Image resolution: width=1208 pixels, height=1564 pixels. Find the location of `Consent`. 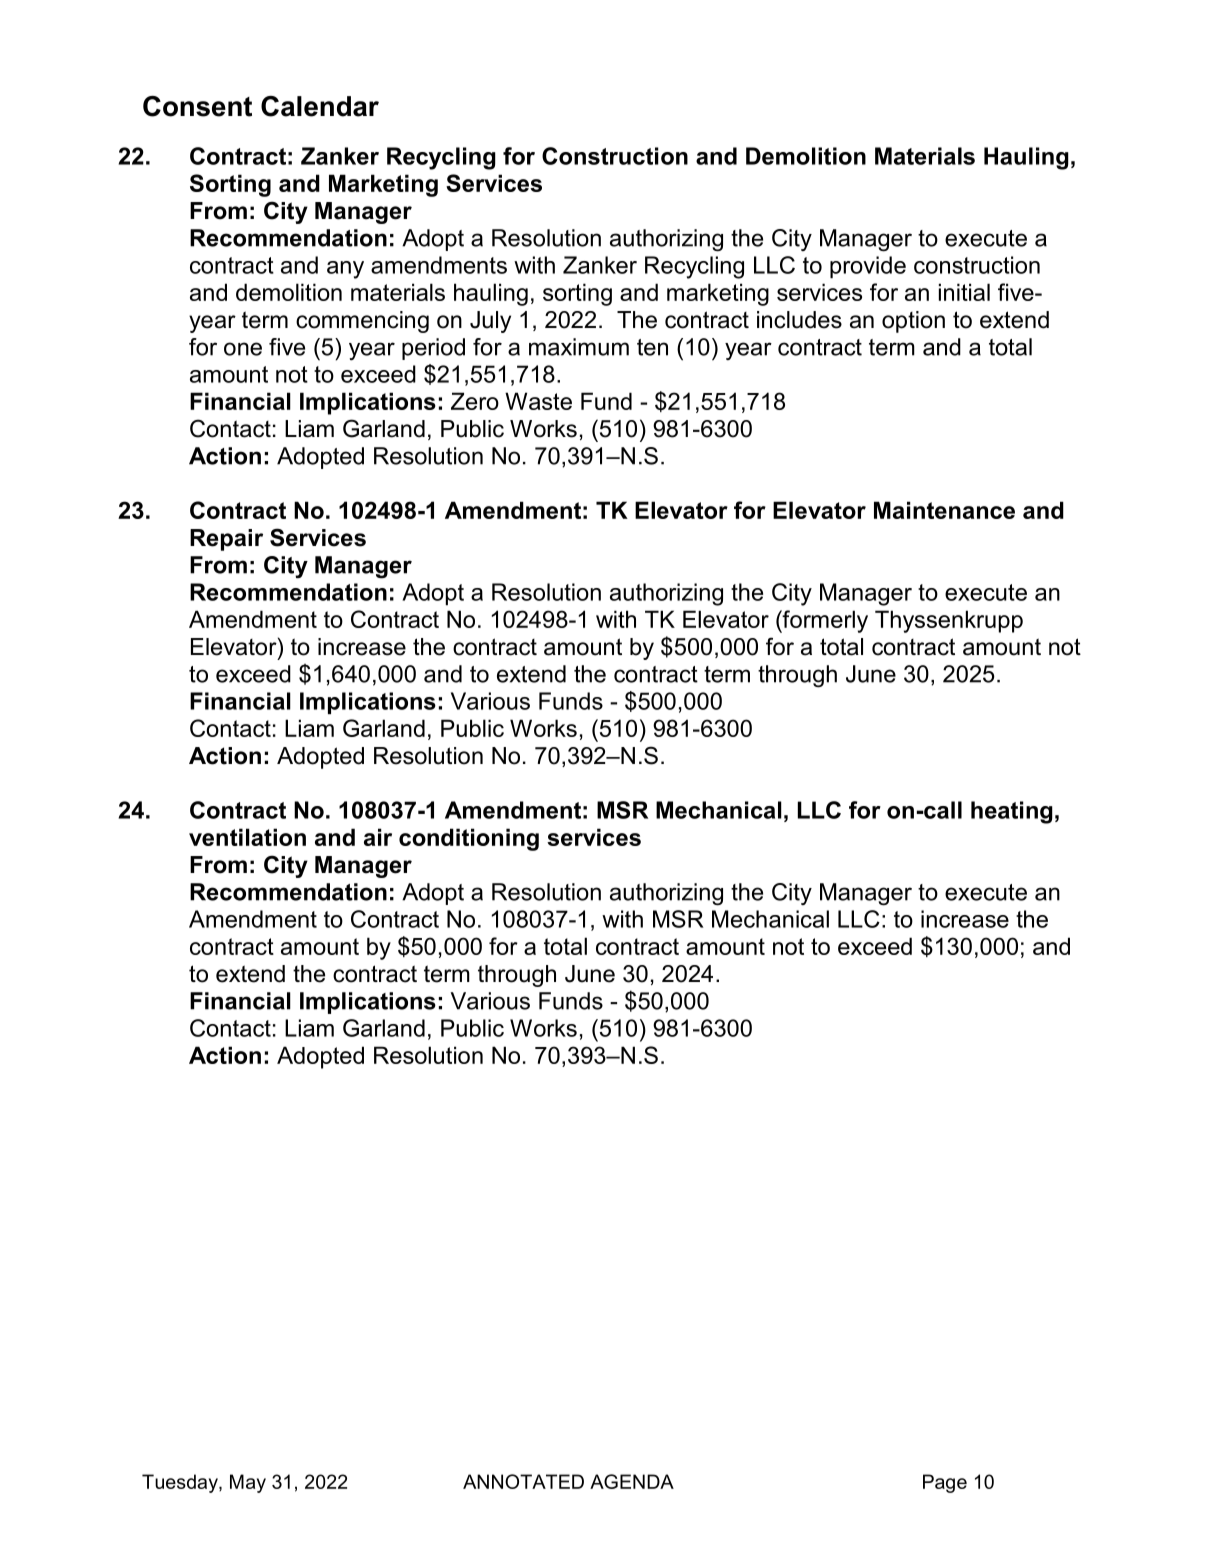

Consent is located at coordinates (197, 106).
